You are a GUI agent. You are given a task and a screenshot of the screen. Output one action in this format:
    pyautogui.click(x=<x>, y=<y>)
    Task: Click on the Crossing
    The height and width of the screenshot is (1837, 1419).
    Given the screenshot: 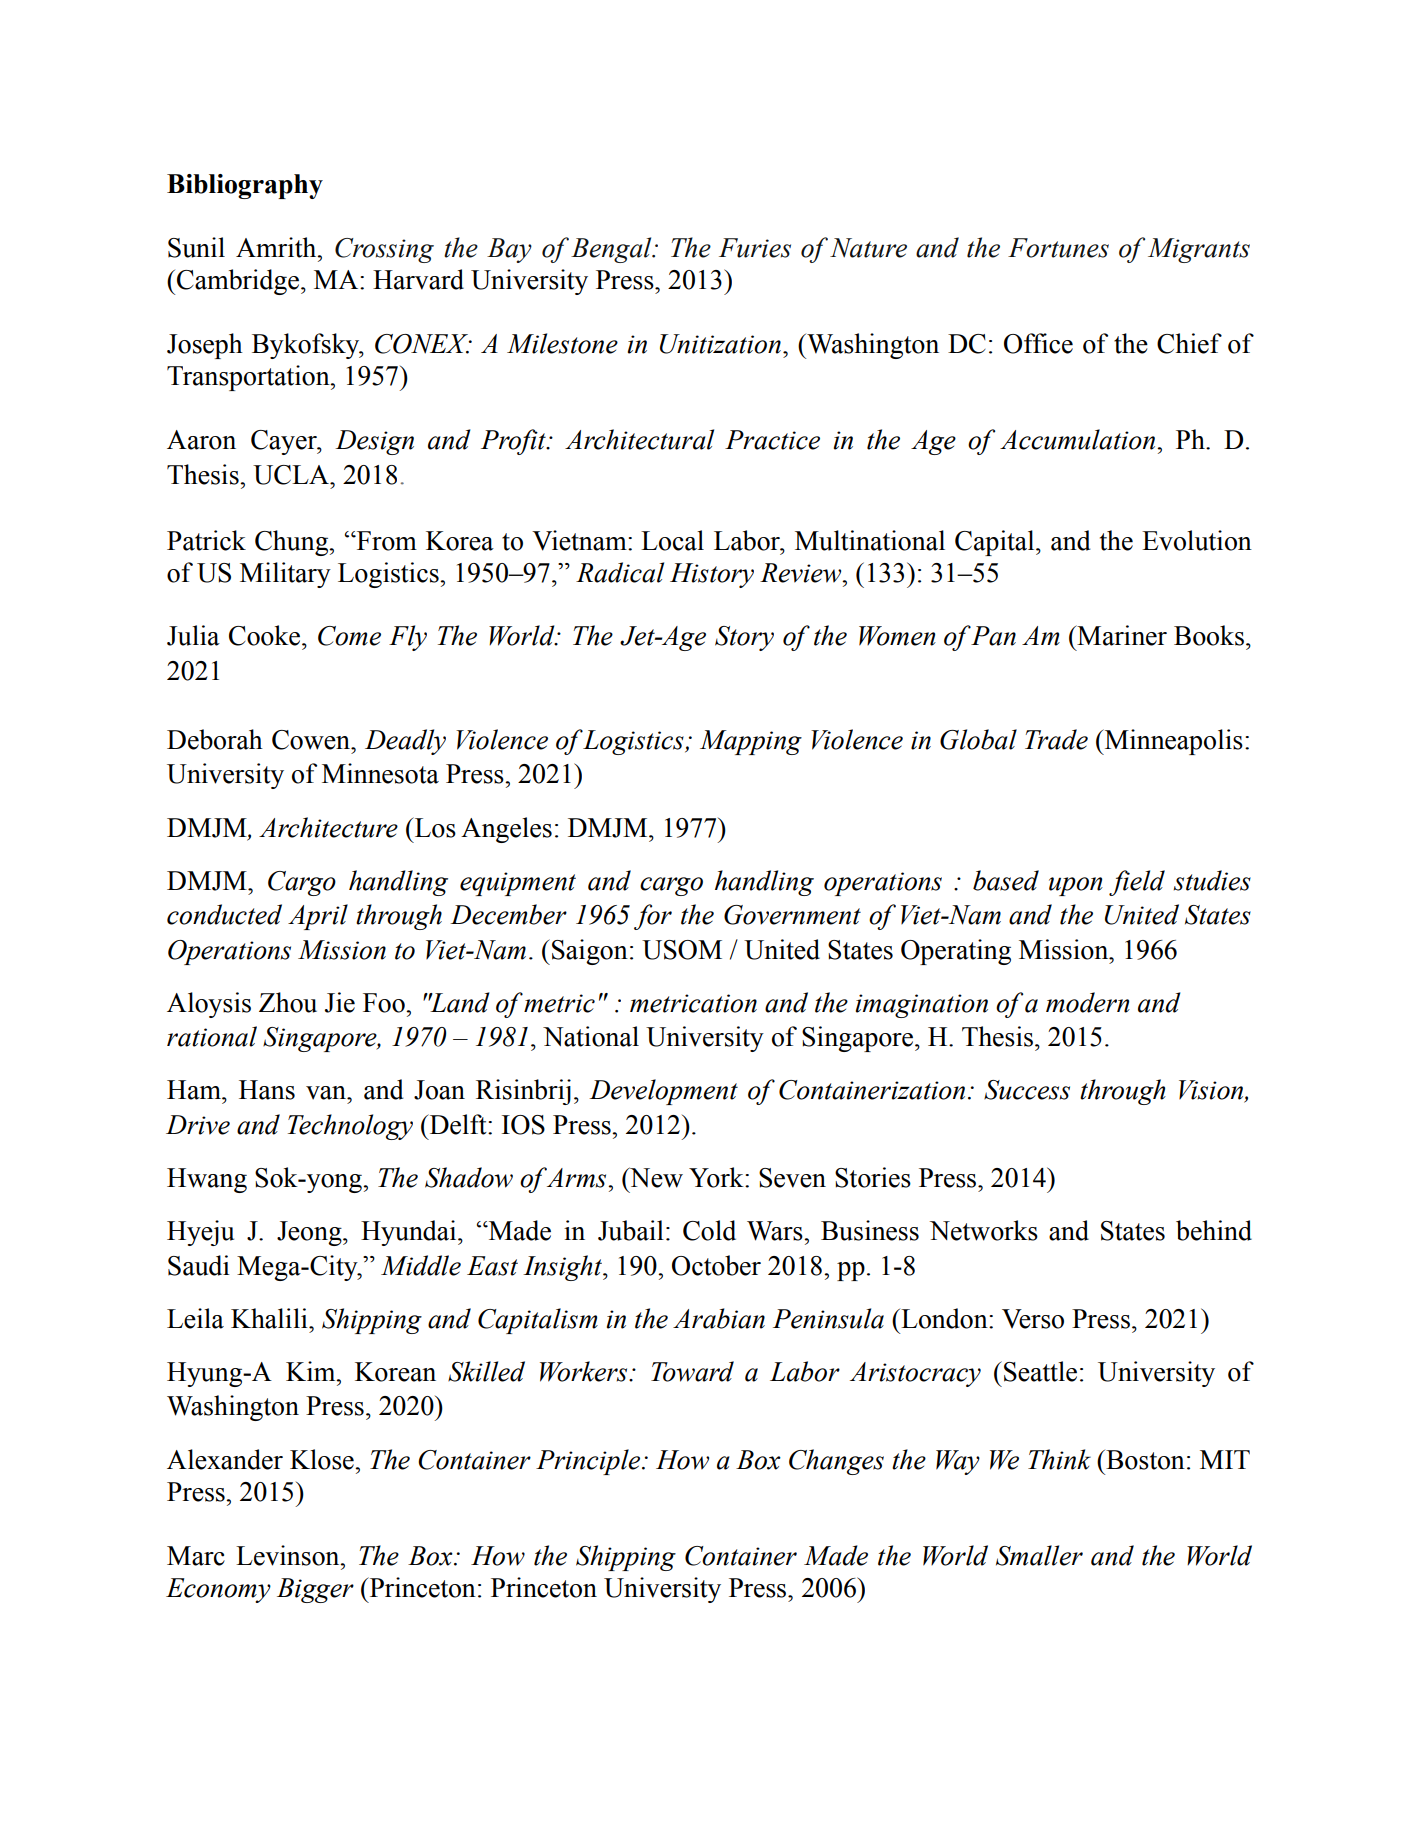 What is the action you would take?
    pyautogui.click(x=384, y=250)
